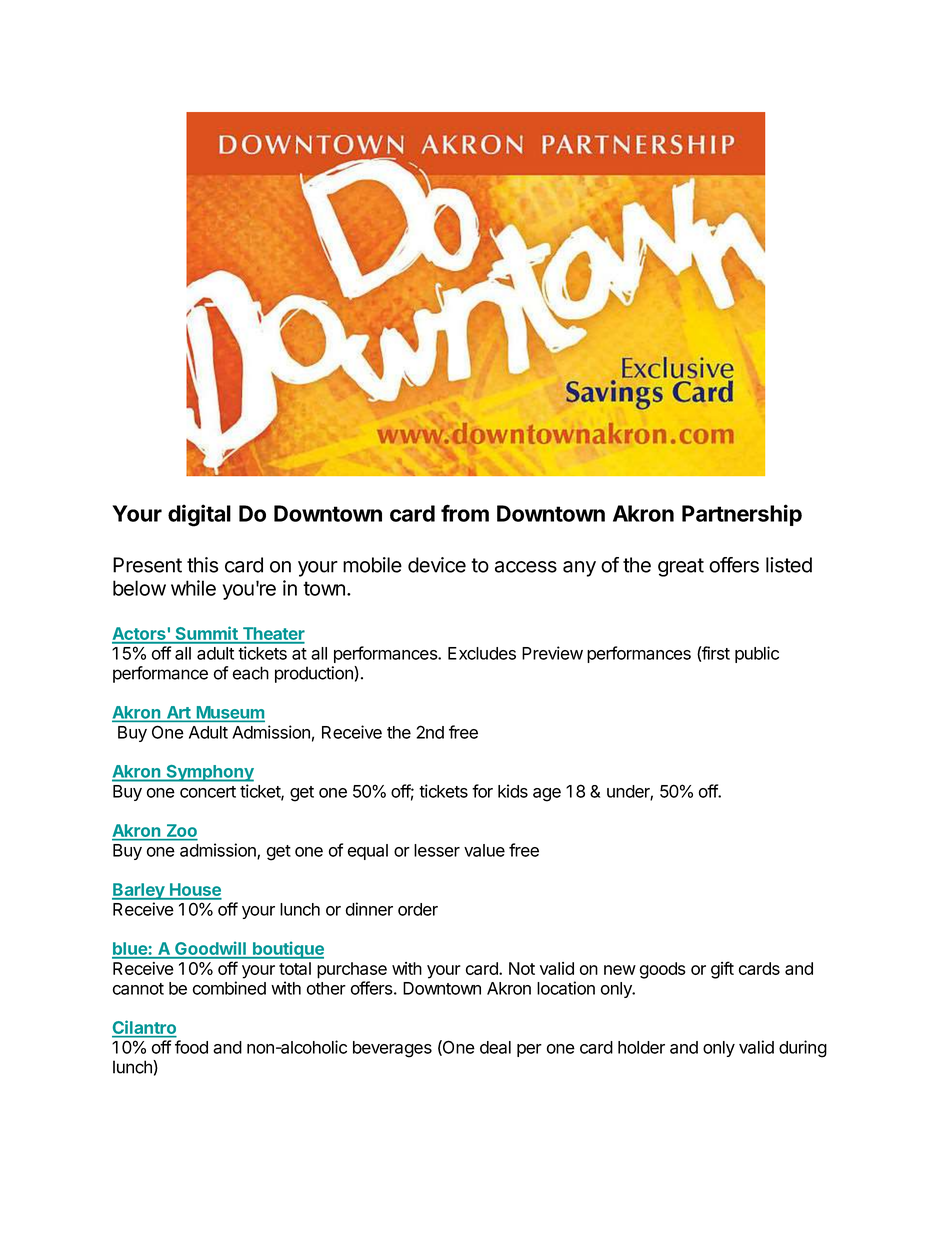 Image resolution: width=952 pixels, height=1233 pixels. What do you see at coordinates (495, 1047) in the page?
I see `deal` at bounding box center [495, 1047].
